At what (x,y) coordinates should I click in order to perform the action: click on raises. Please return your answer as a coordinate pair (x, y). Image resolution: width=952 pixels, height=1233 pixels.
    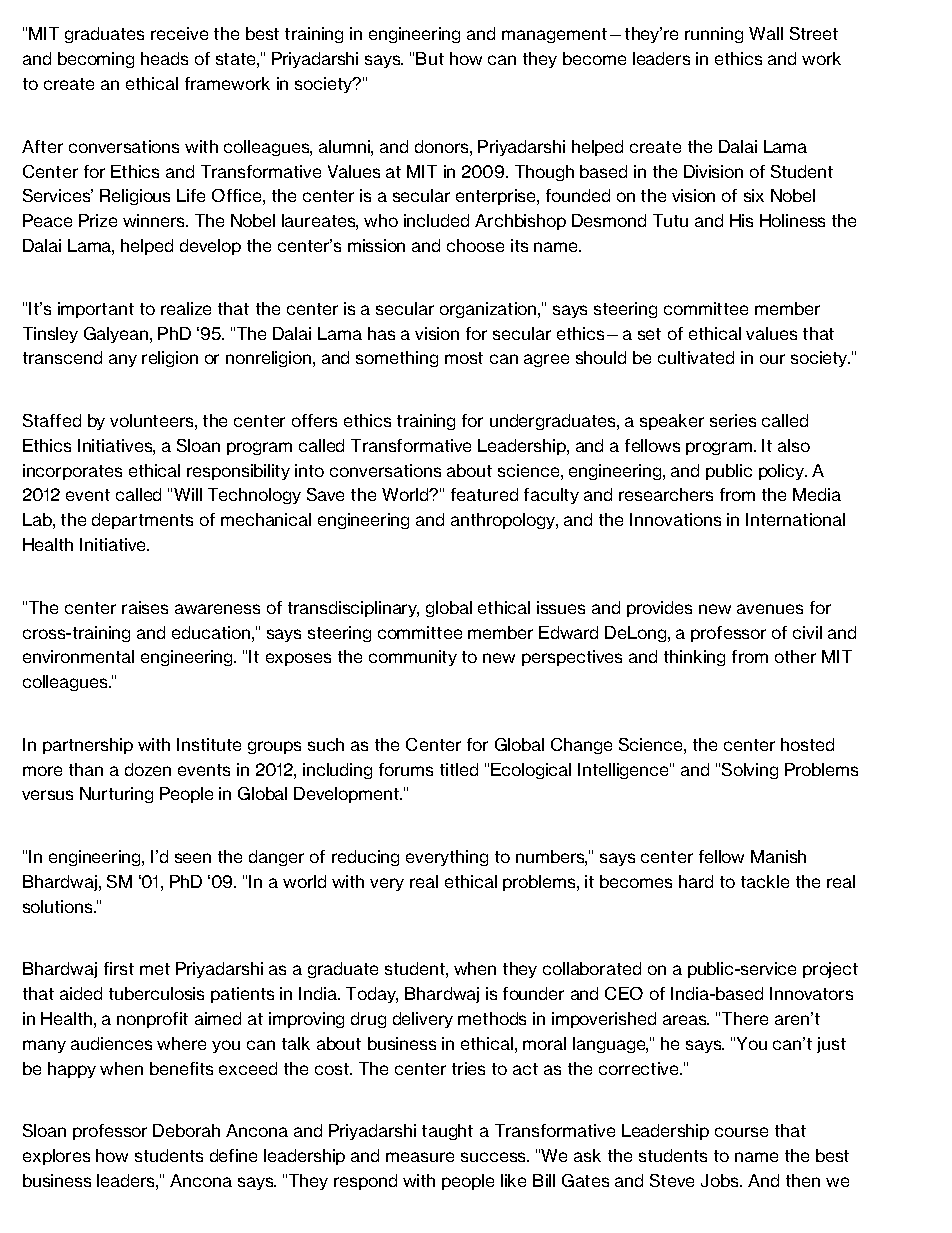
    Looking at the image, I should click on (145, 607).
